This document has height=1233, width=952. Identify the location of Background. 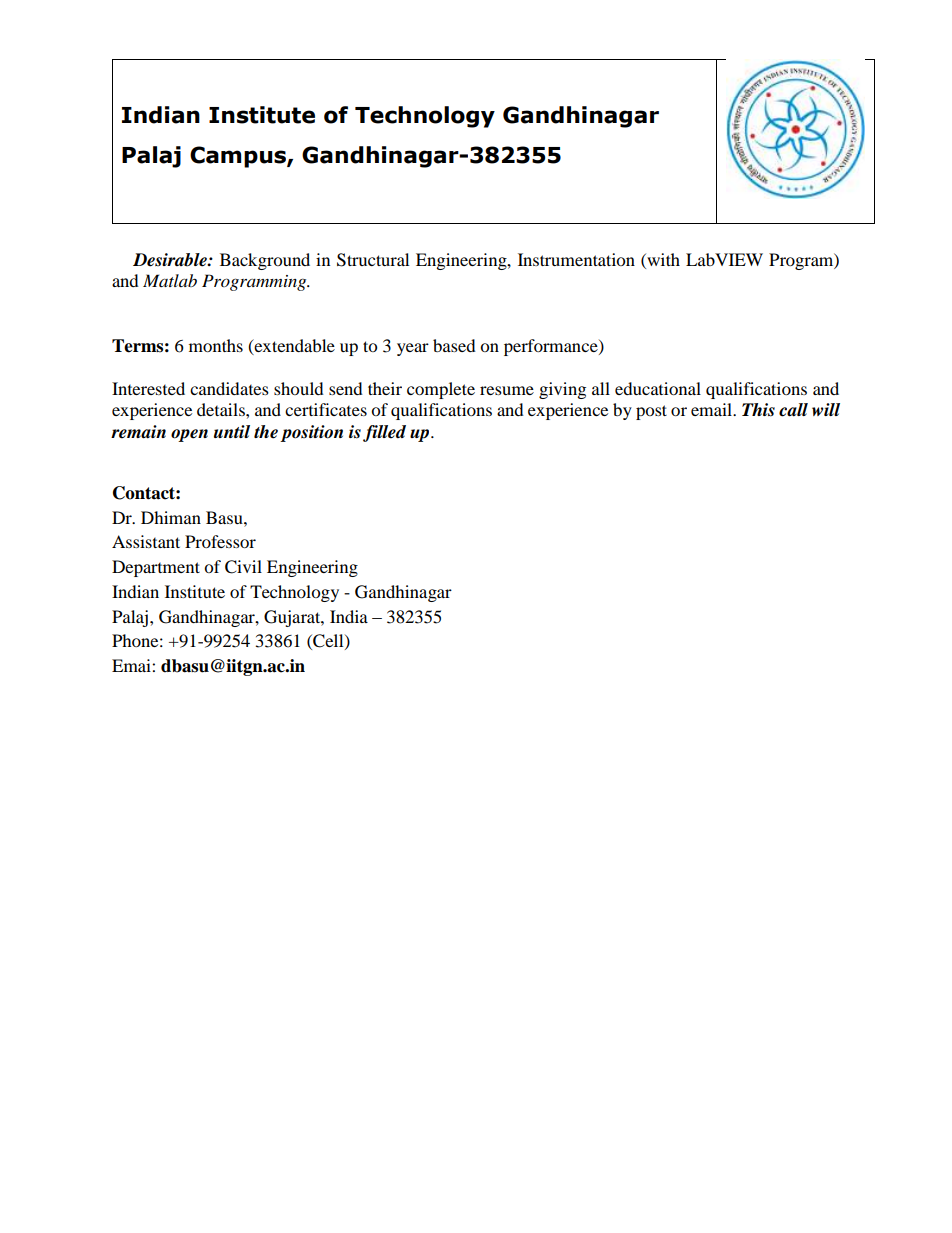
(265, 261).
